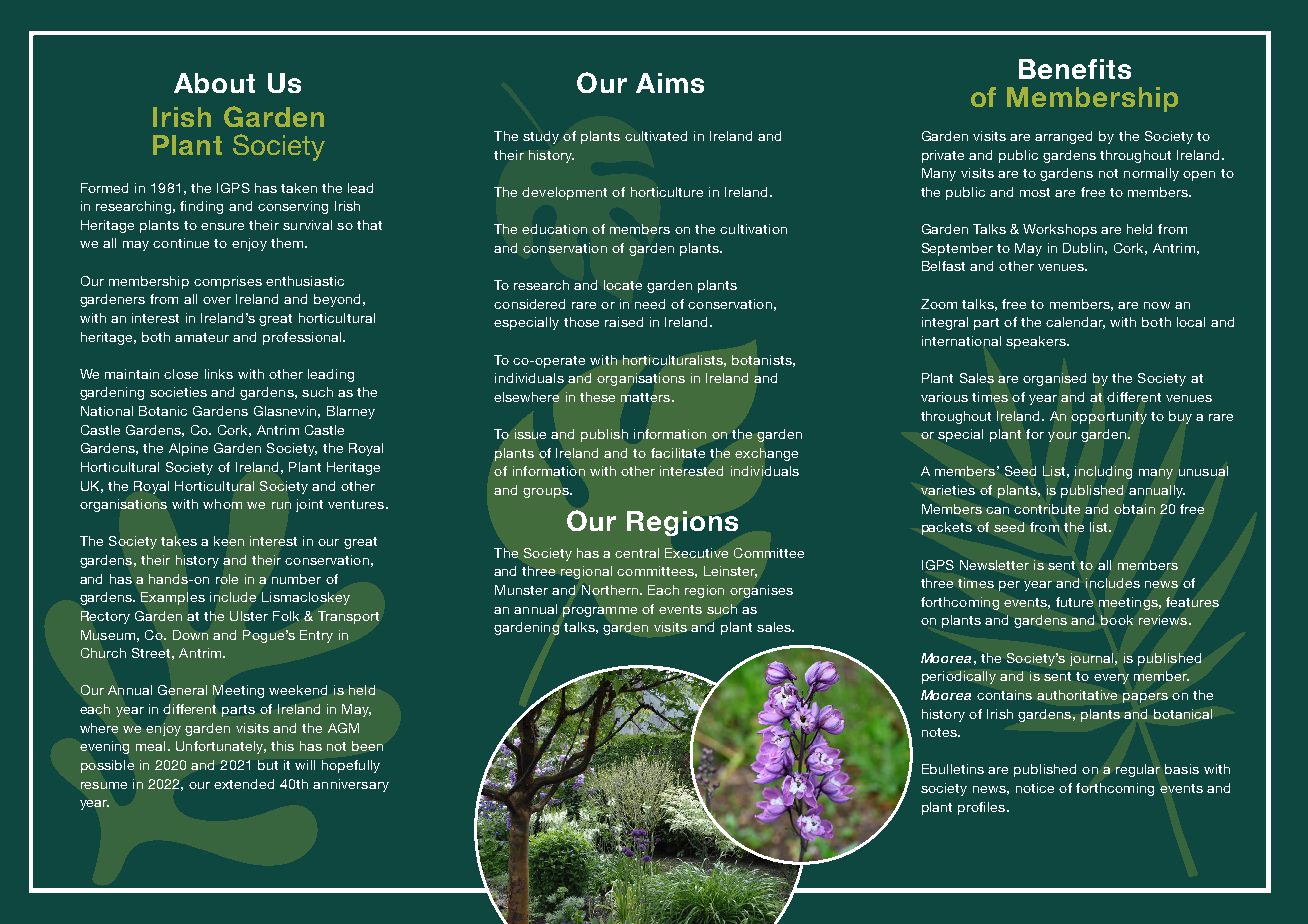 This screenshot has width=1308, height=924. What do you see at coordinates (670, 83) in the screenshot?
I see `Aims` at bounding box center [670, 83].
